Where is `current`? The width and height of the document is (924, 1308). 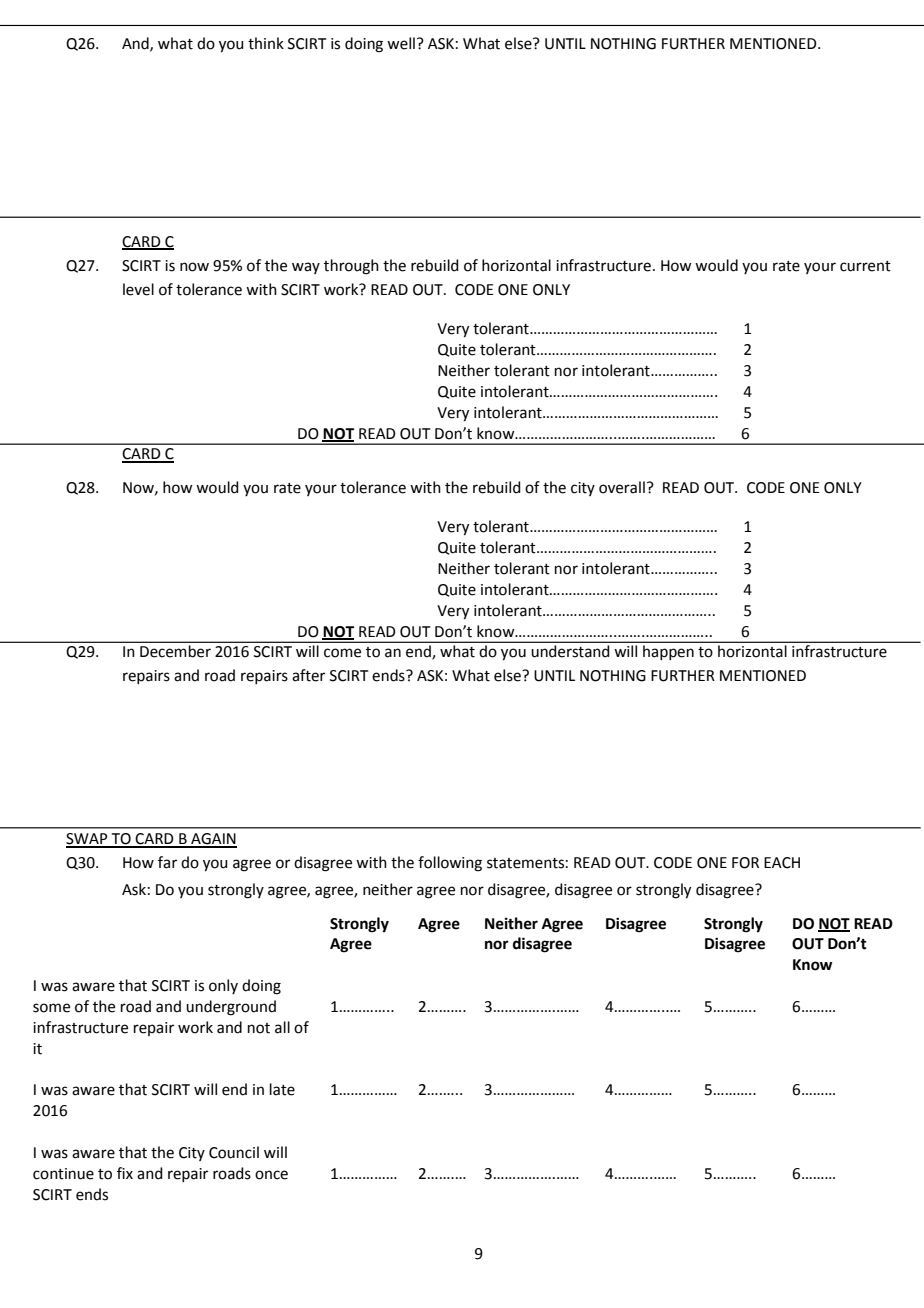
current is located at coordinates (865, 266).
